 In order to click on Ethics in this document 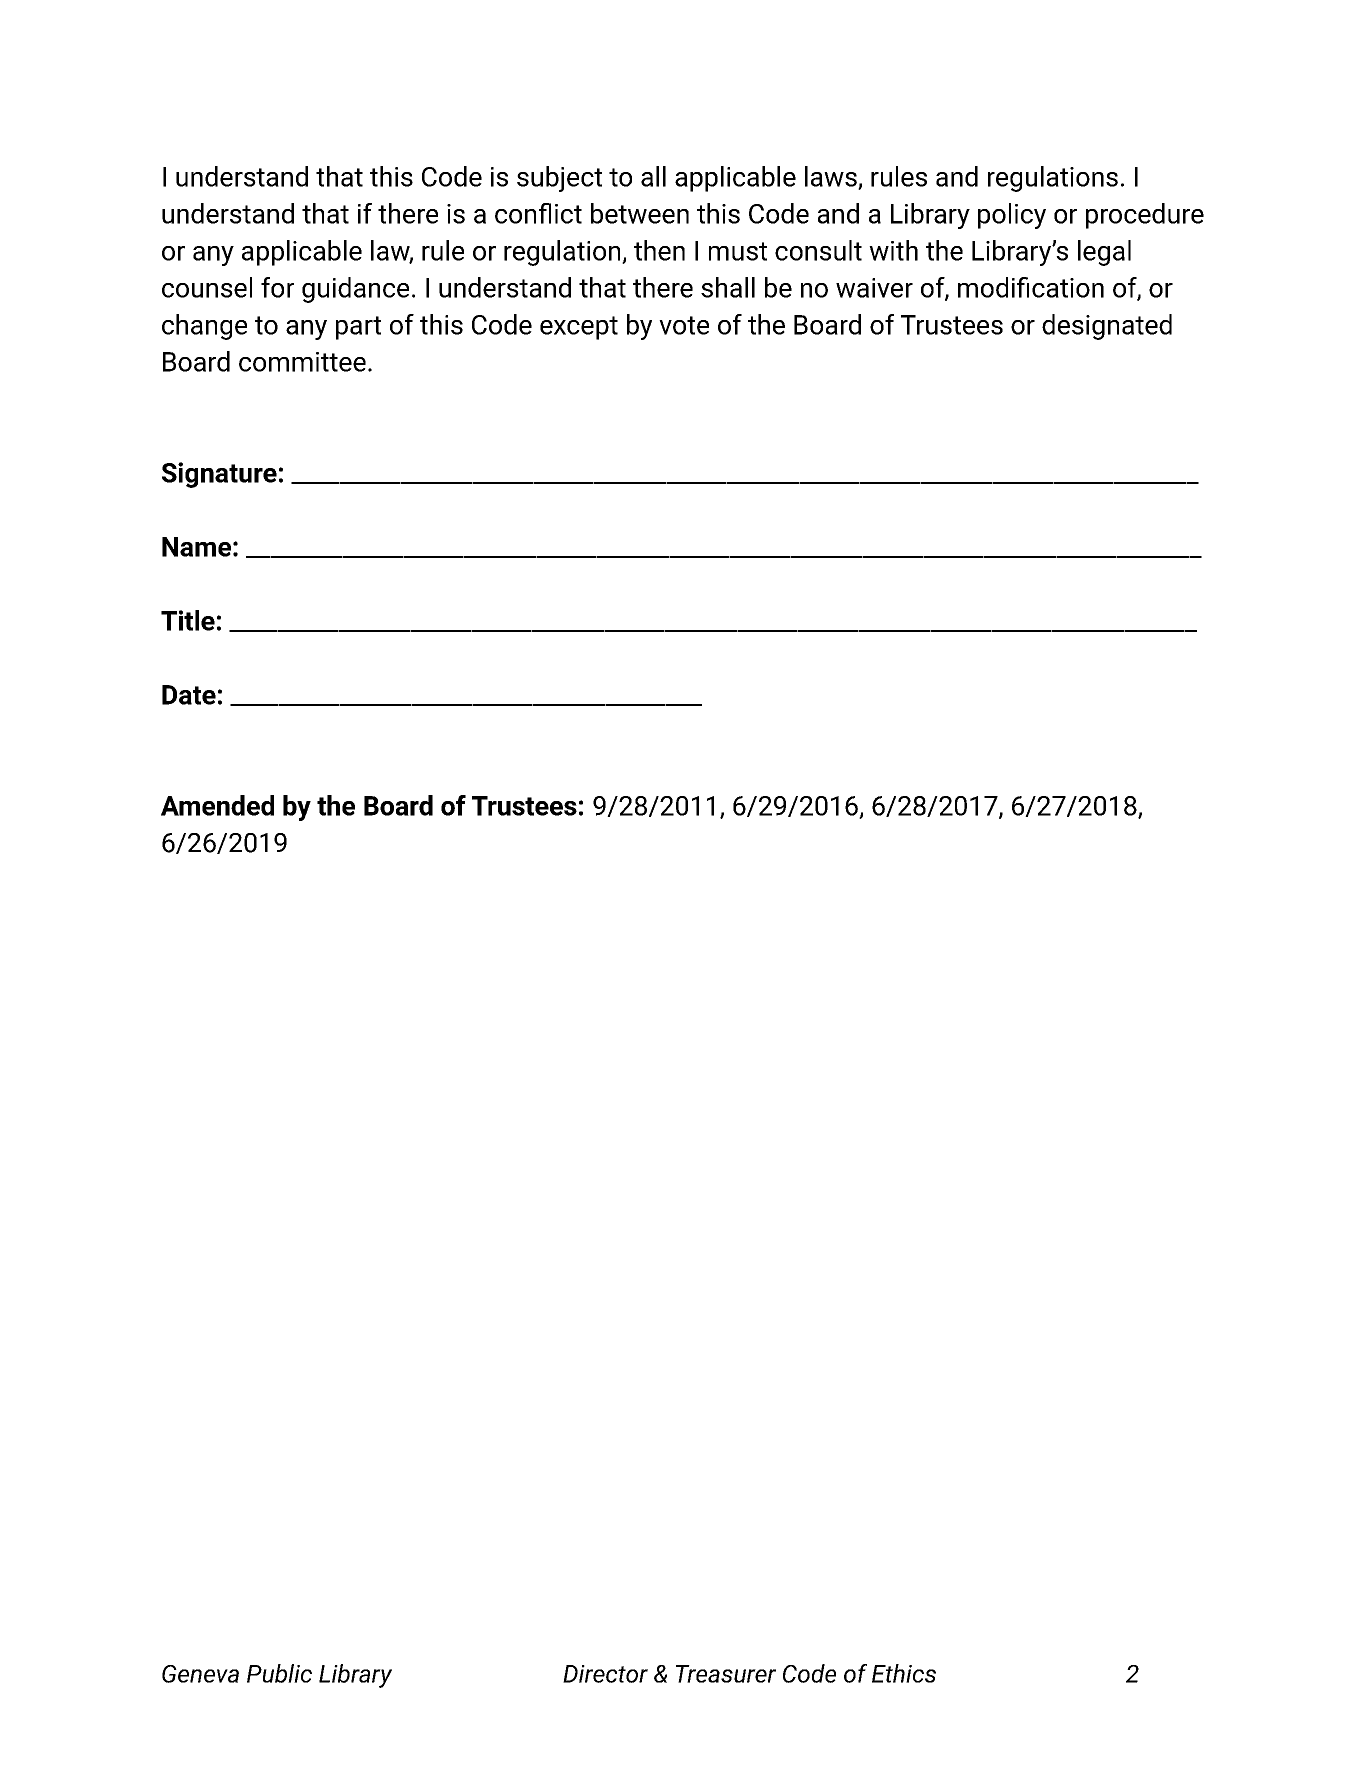, I will do `click(904, 1673)`.
